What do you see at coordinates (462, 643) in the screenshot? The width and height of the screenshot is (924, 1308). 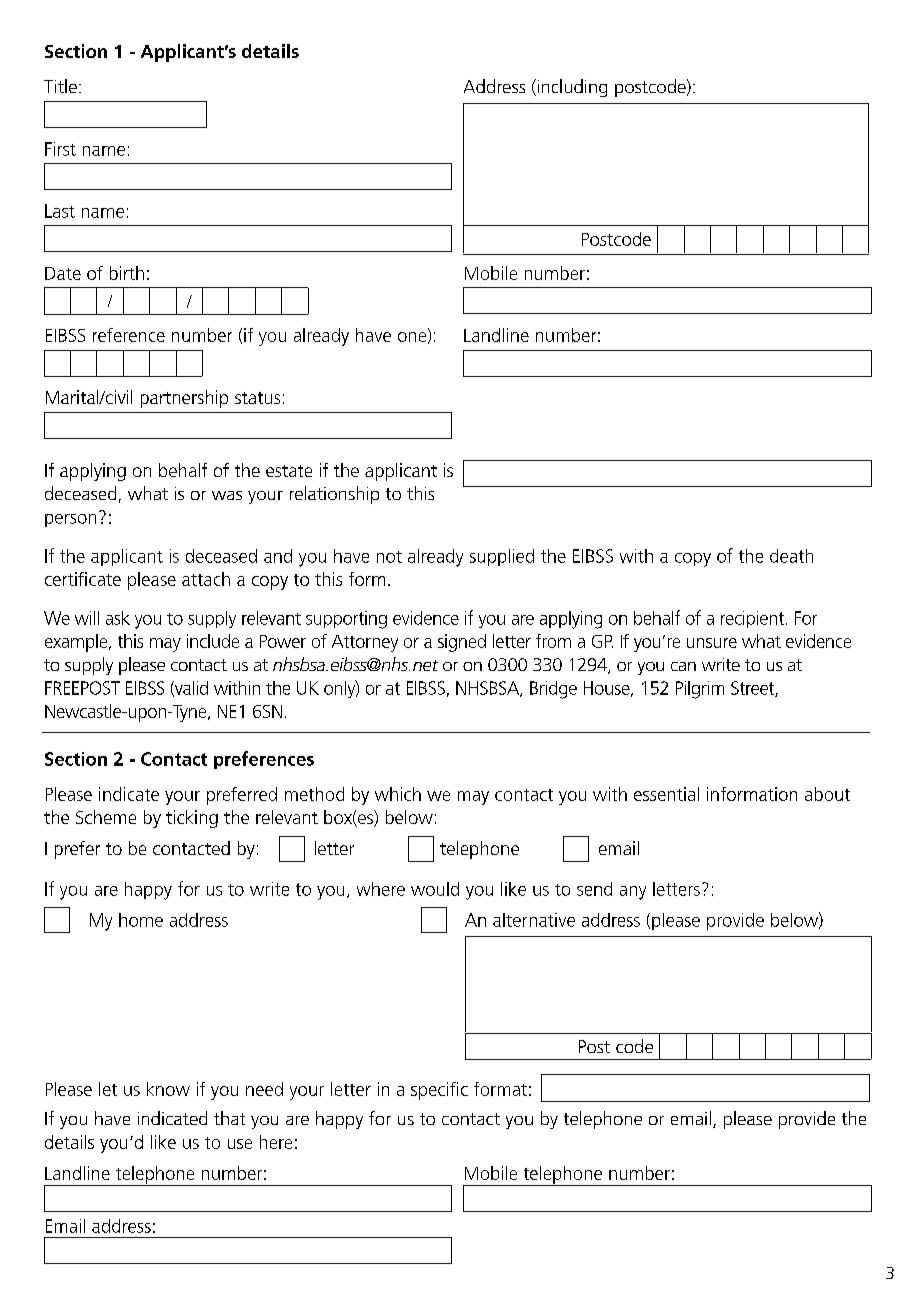 I see `signed` at bounding box center [462, 643].
